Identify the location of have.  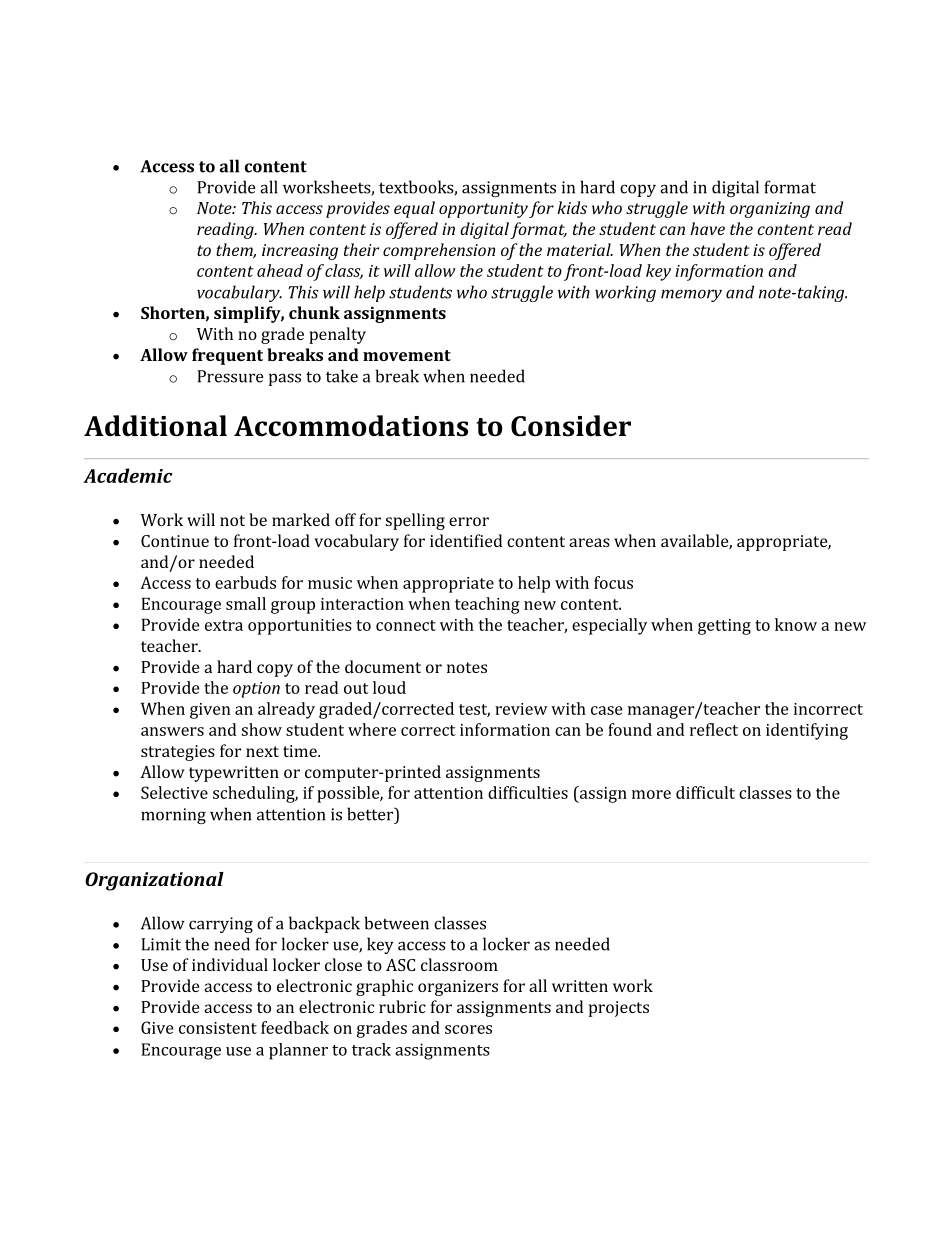
(707, 228).
